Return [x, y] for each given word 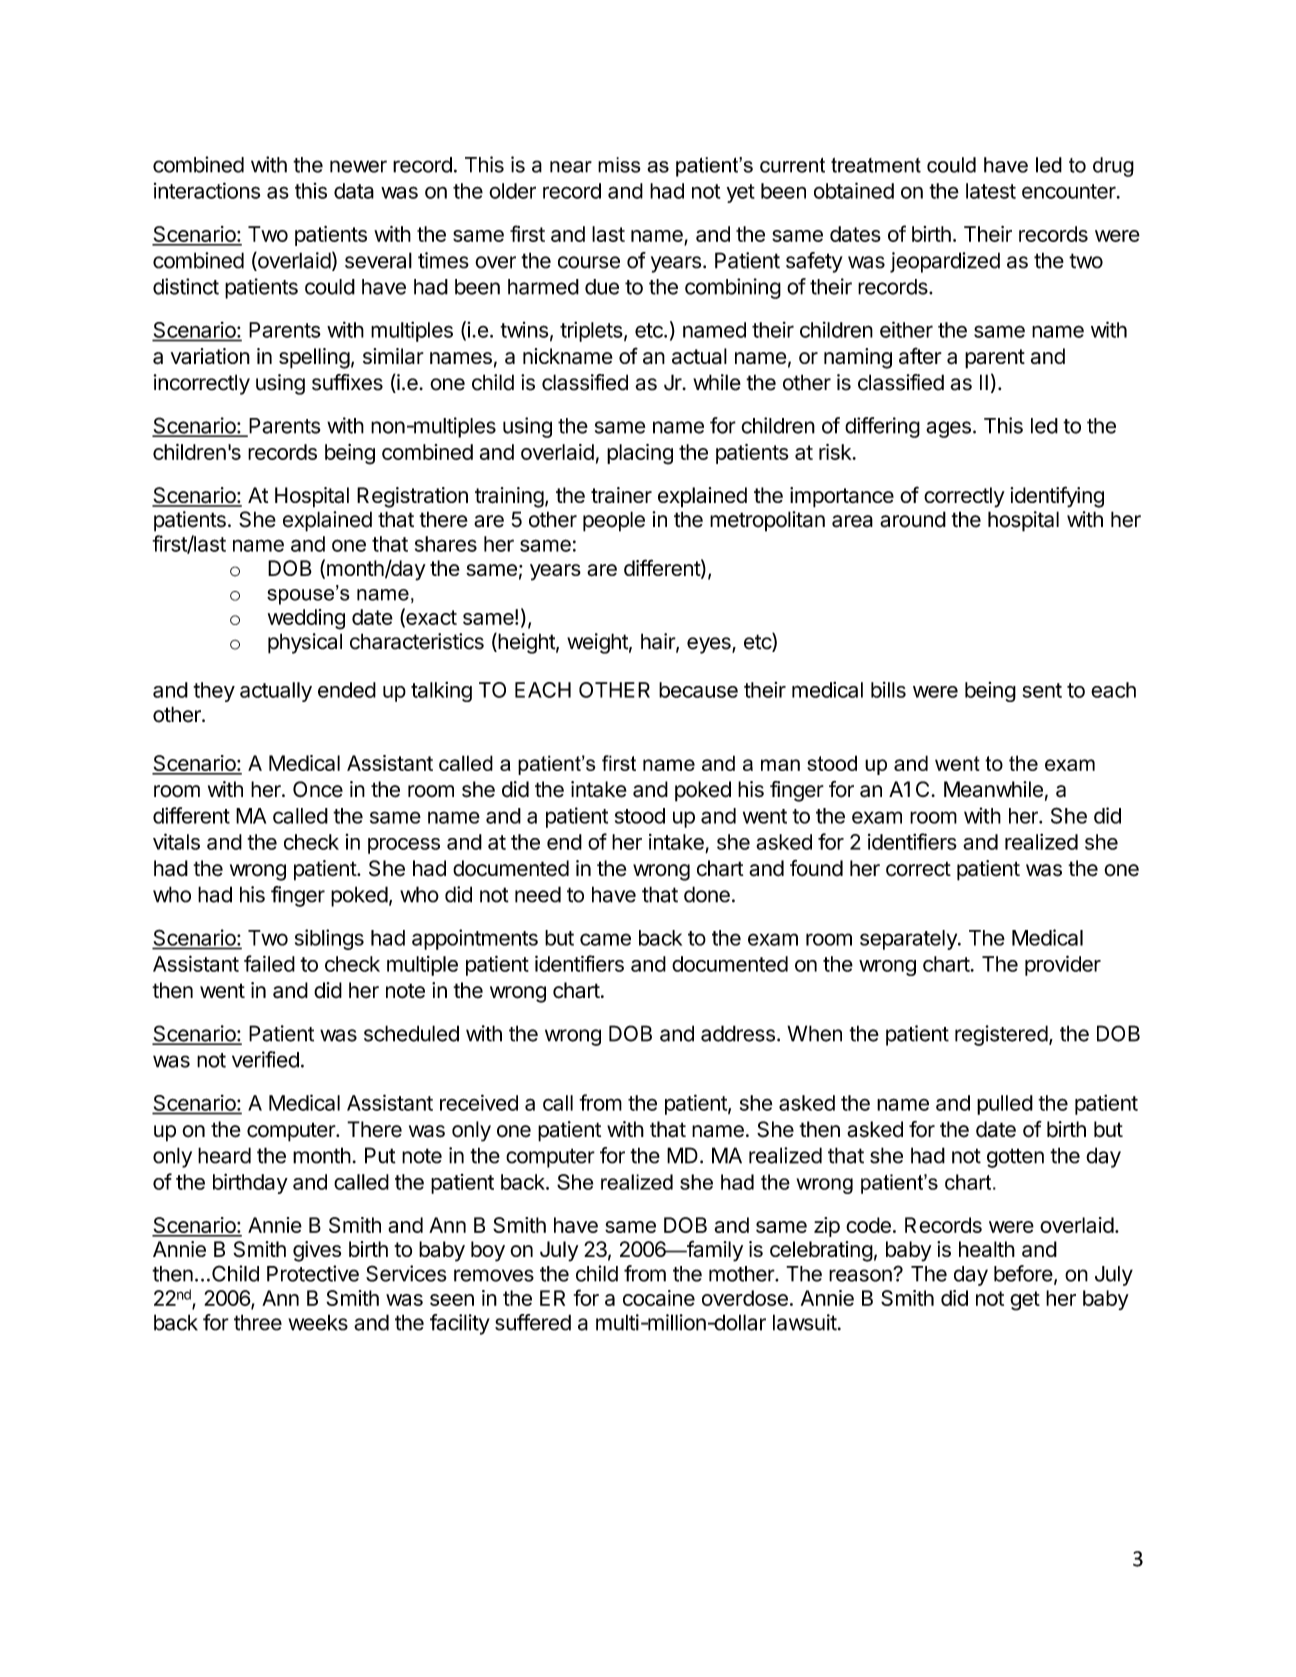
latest [991, 191]
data [354, 191]
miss [619, 165]
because [698, 690]
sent [1042, 690]
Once [318, 789]
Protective [313, 1273]
